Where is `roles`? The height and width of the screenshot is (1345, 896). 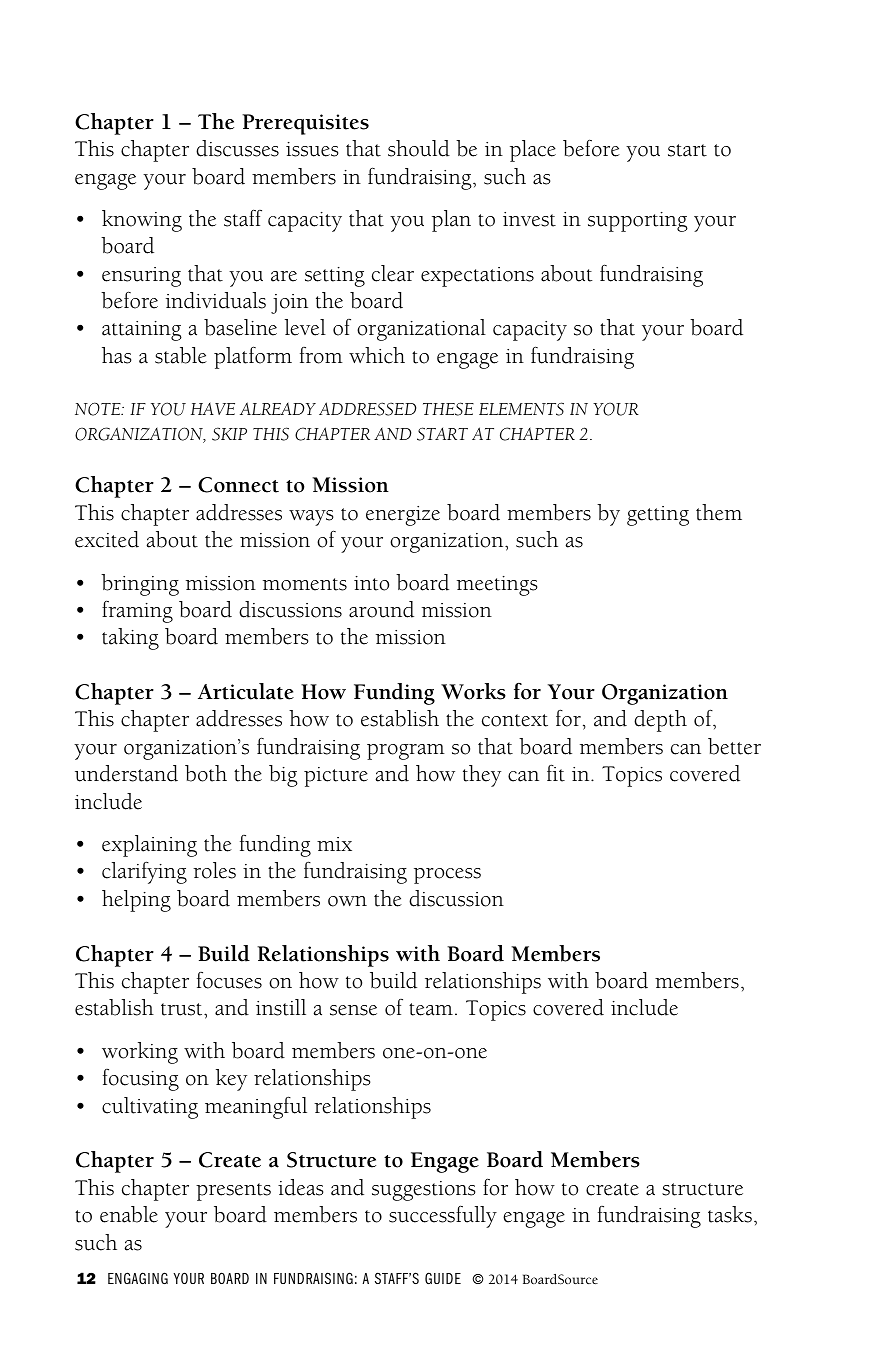 roles is located at coordinates (214, 870).
